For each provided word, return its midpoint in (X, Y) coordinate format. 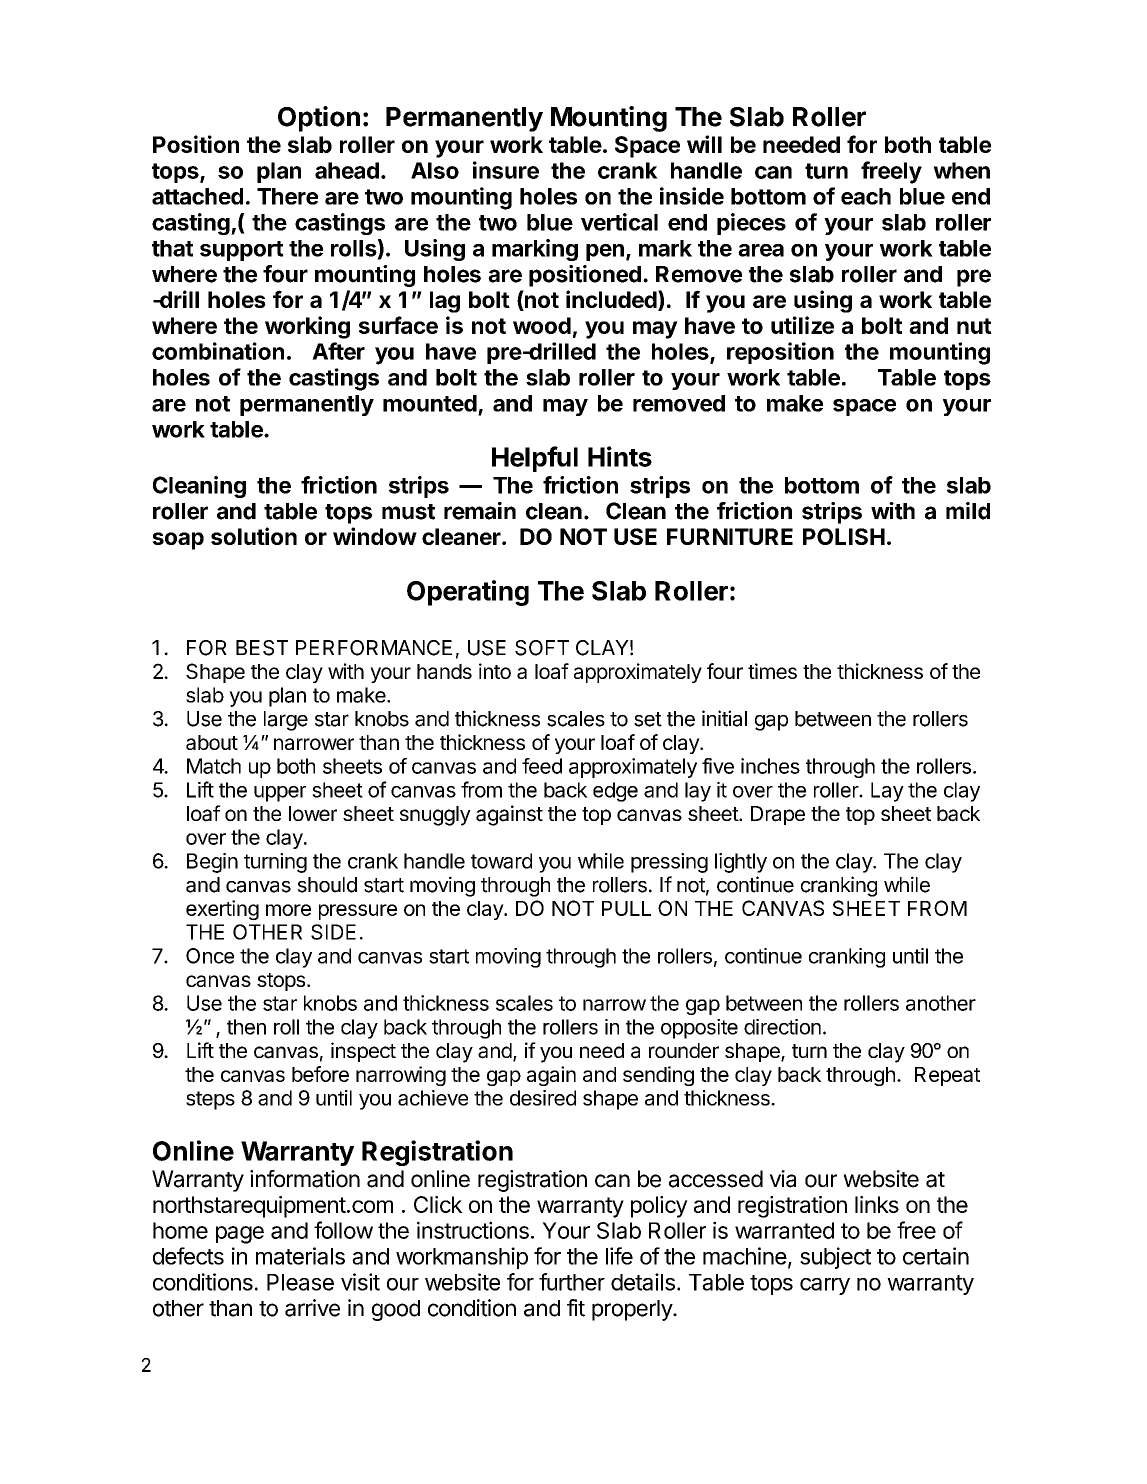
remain (480, 511)
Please (300, 1282)
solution (254, 536)
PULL (626, 908)
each (866, 196)
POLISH (844, 536)
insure (506, 170)
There (287, 196)
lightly (741, 863)
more (288, 910)
